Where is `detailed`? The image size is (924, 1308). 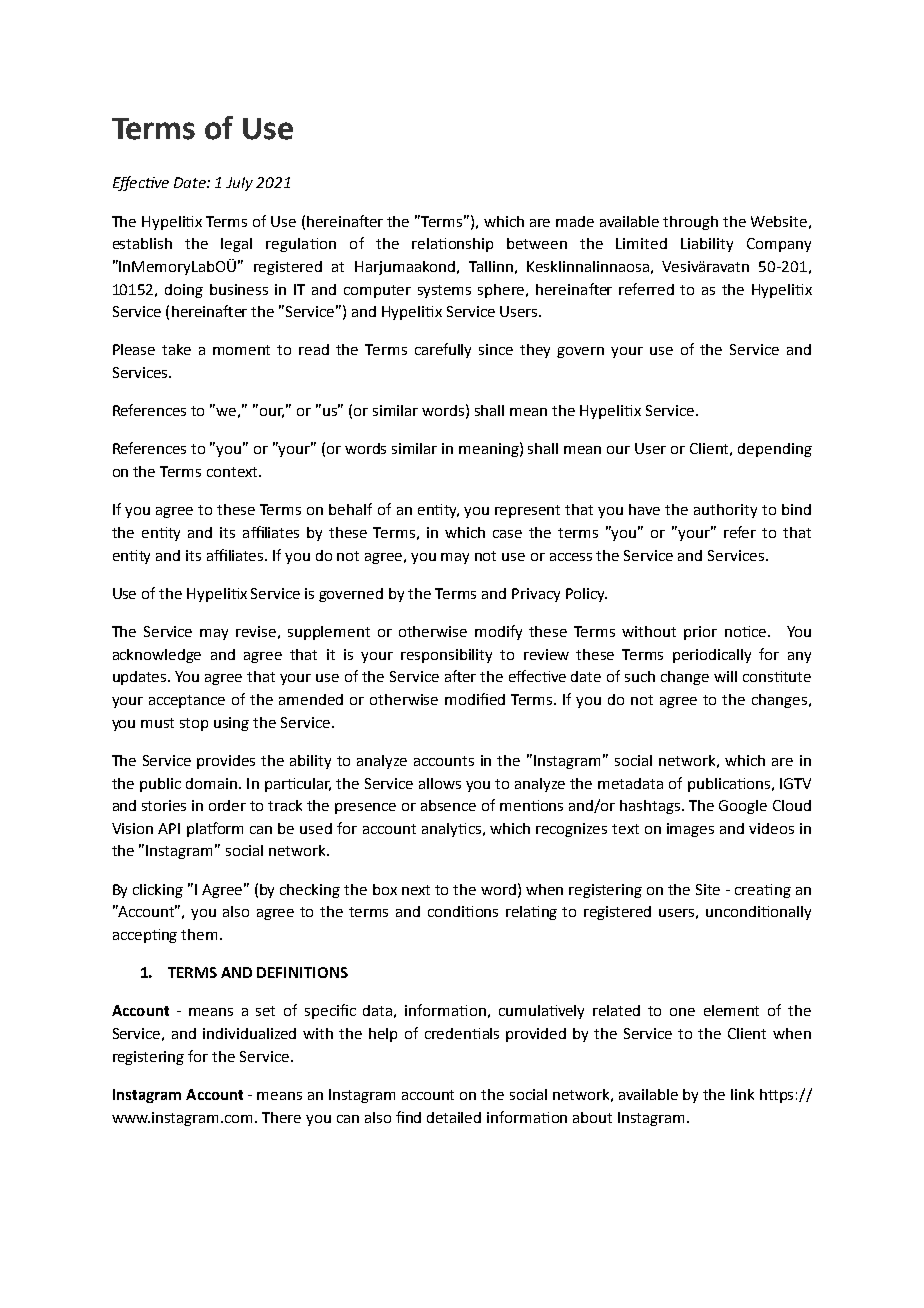
detailed is located at coordinates (454, 1117).
